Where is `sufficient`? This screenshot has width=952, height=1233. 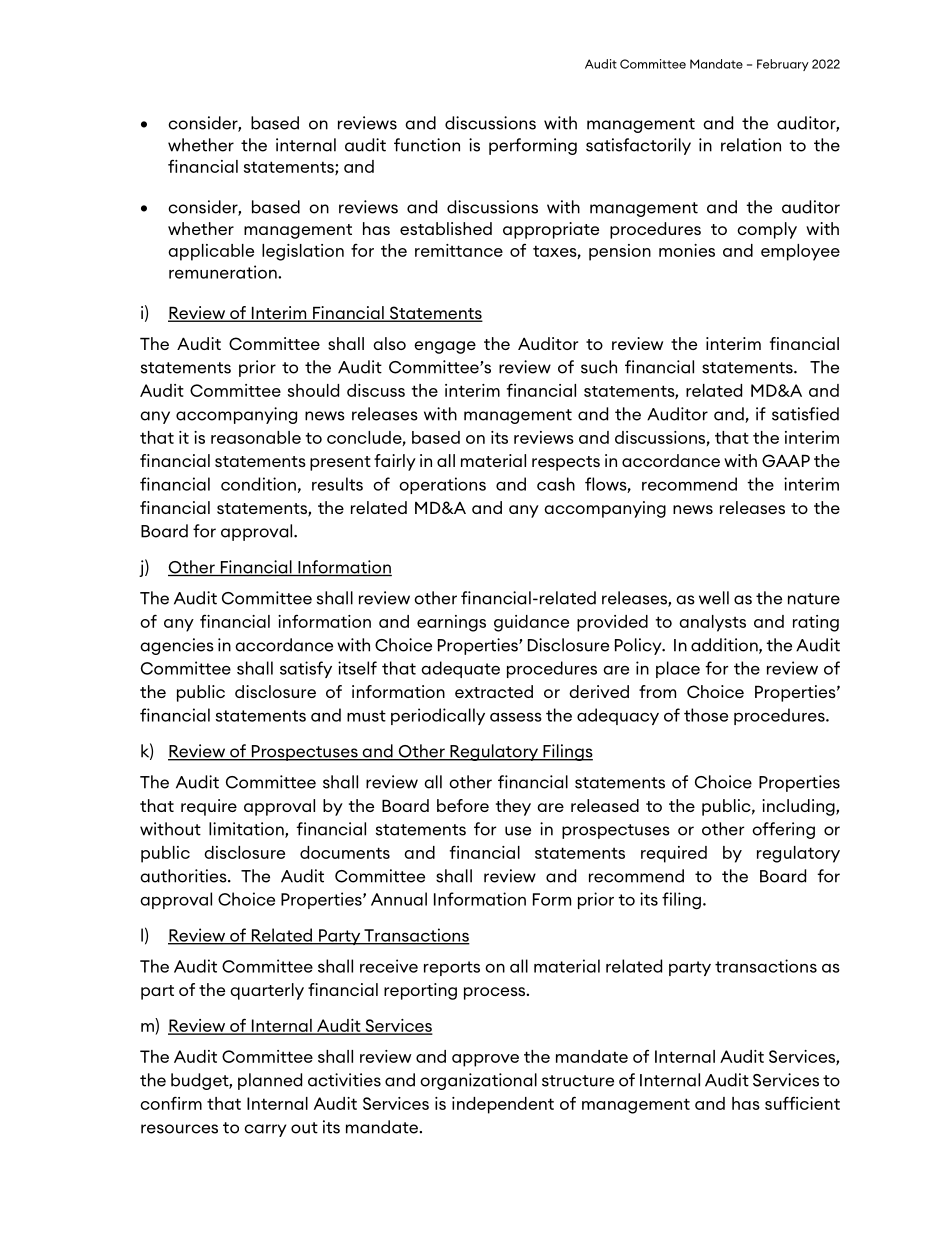 sufficient is located at coordinates (802, 1103).
